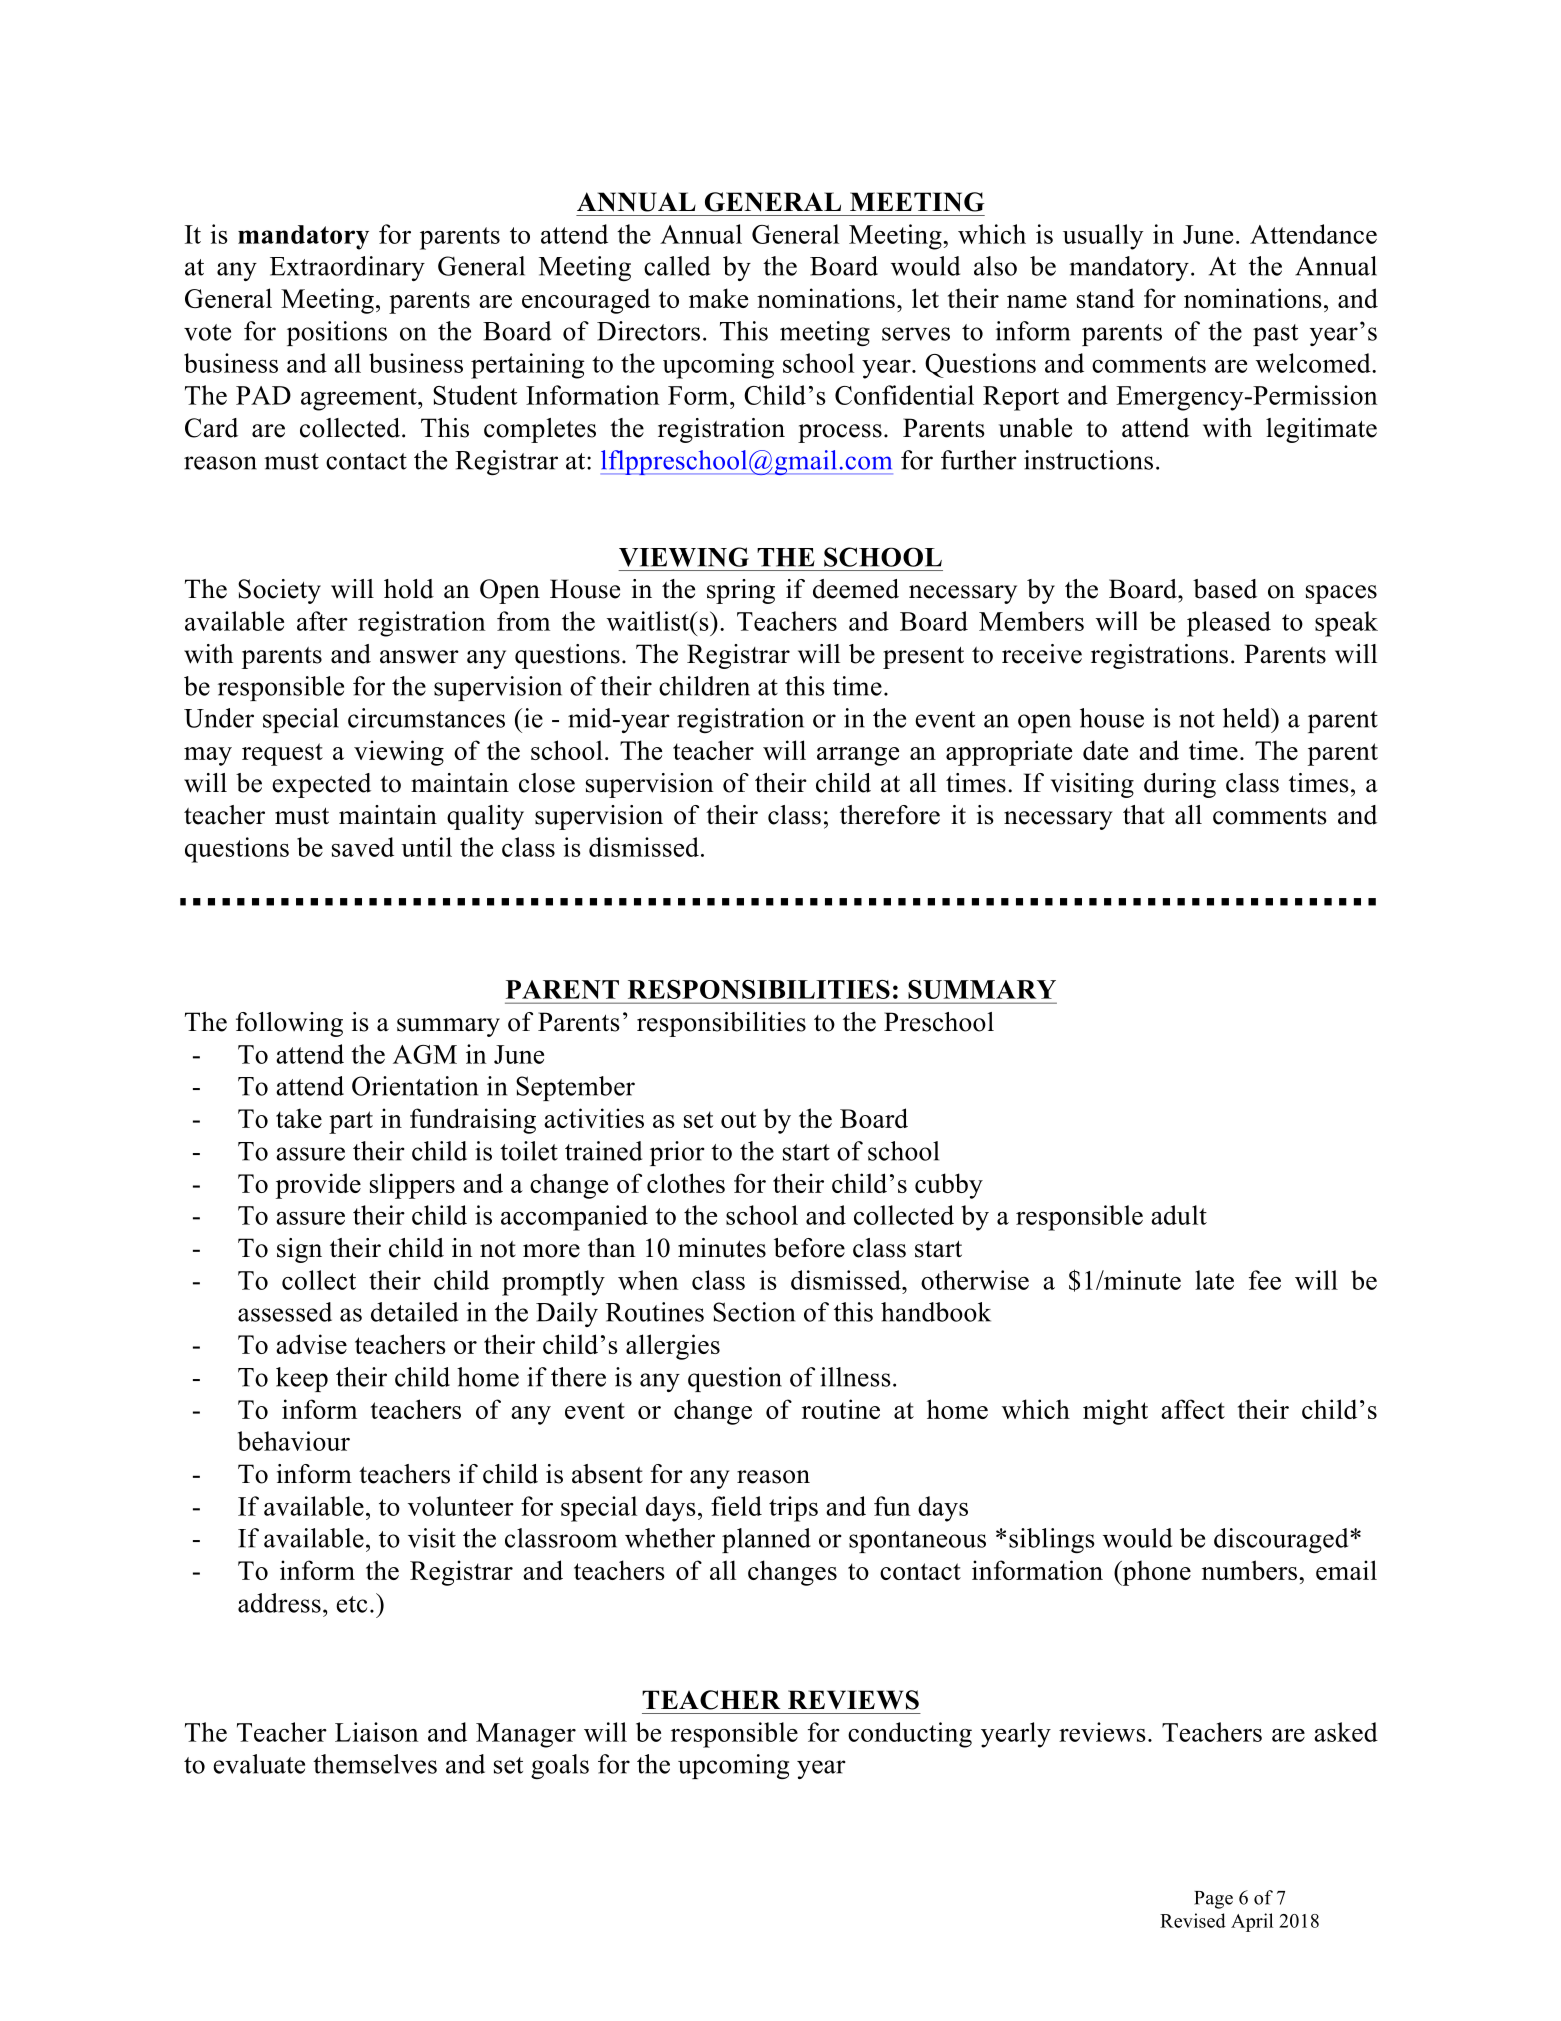  Describe the element at coordinates (793, 1509) in the page. I see `trips` at that location.
